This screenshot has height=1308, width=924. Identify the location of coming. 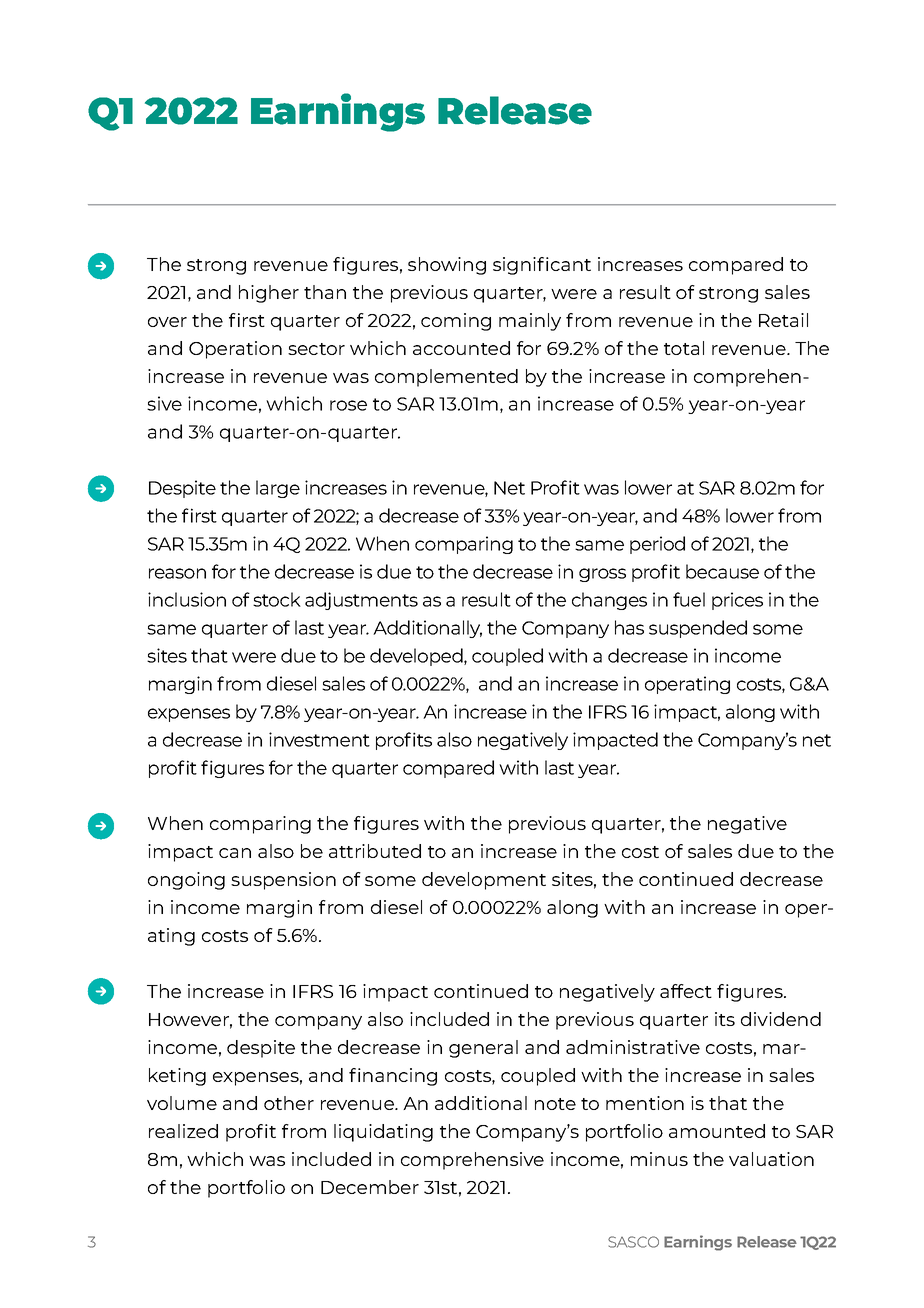
(456, 322).
